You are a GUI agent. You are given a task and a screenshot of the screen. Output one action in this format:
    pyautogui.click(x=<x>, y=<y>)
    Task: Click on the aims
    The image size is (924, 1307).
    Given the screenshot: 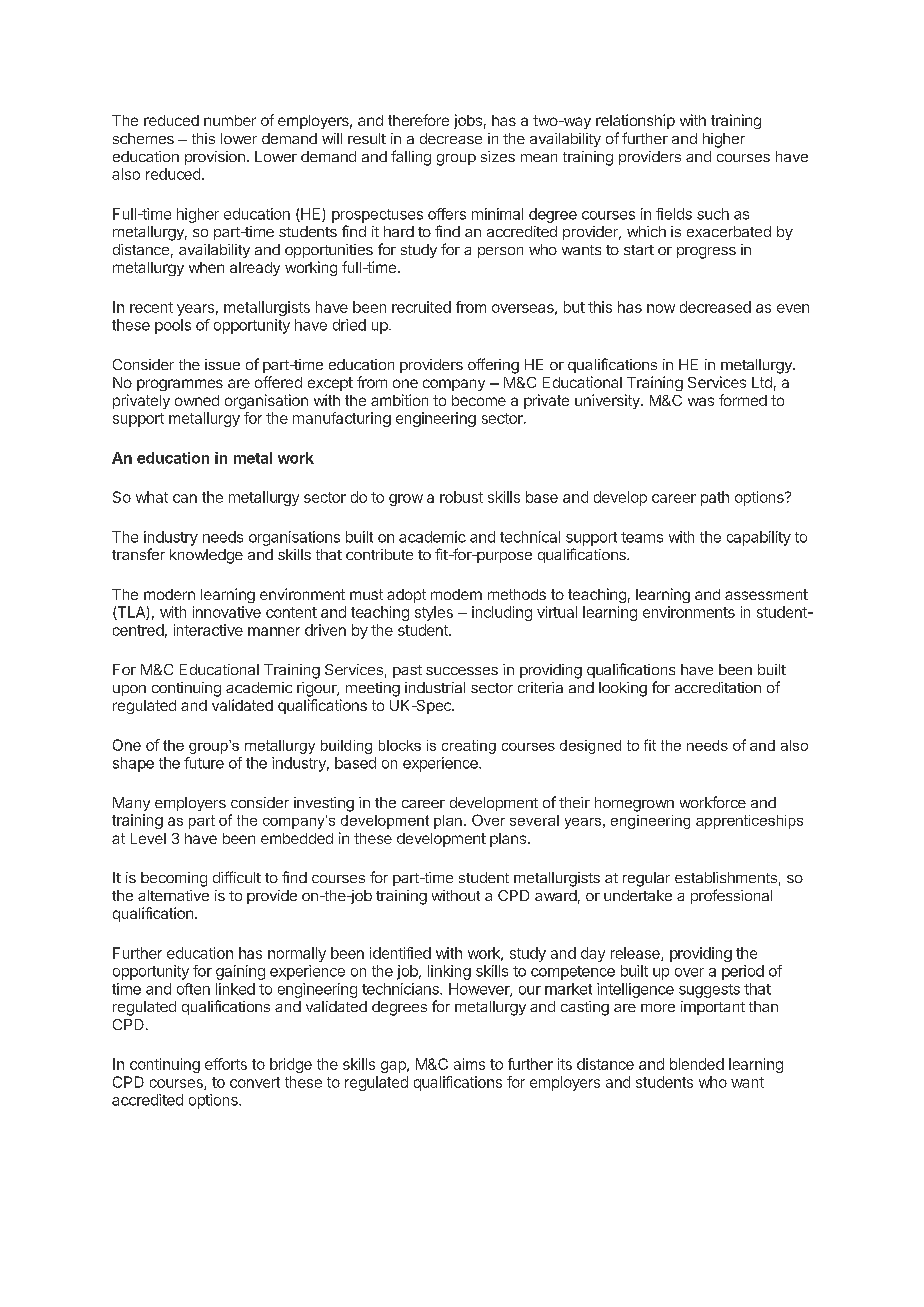 What is the action you would take?
    pyautogui.click(x=469, y=1064)
